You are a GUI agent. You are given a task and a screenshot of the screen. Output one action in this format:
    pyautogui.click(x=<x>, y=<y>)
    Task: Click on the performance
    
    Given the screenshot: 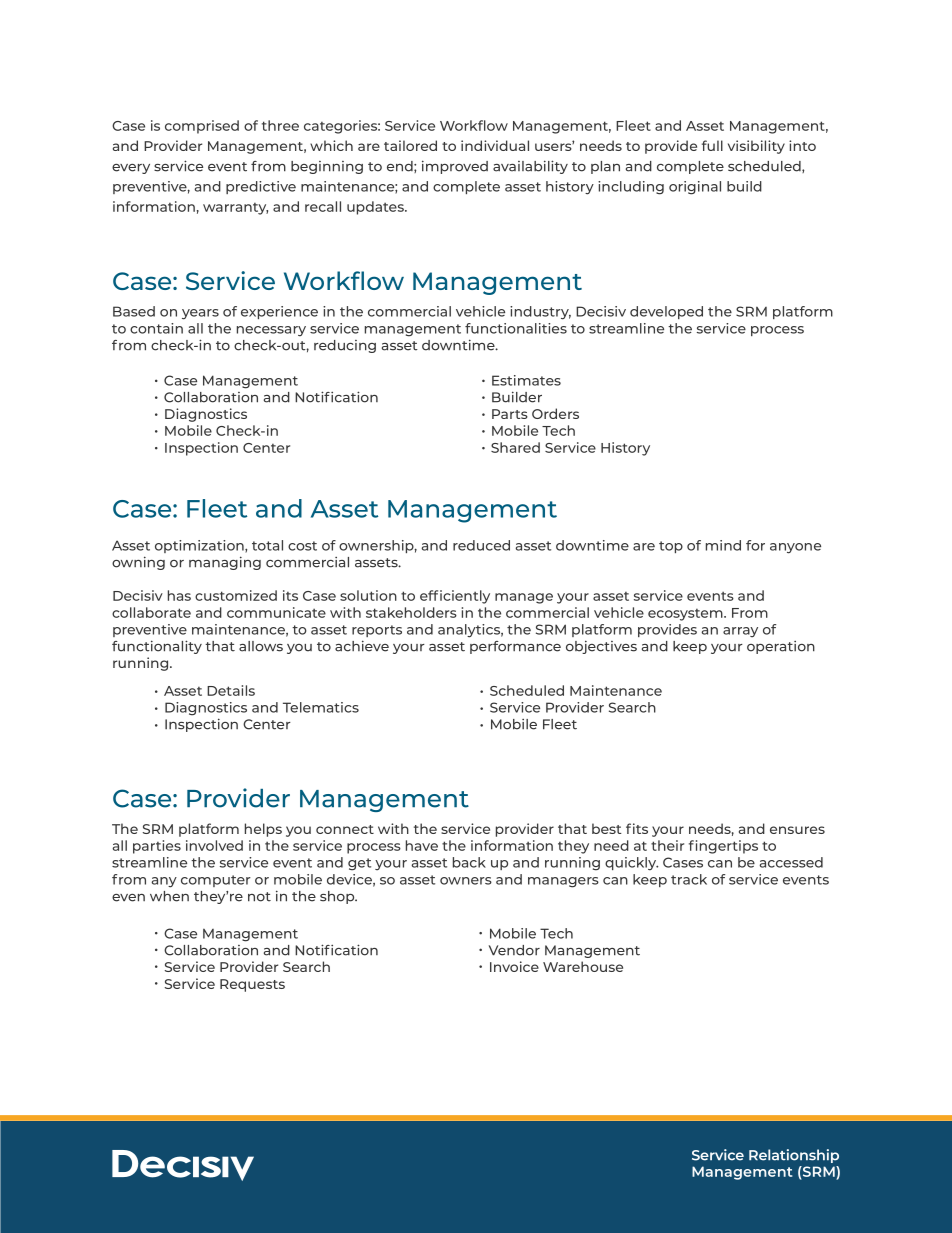 What is the action you would take?
    pyautogui.click(x=515, y=647)
